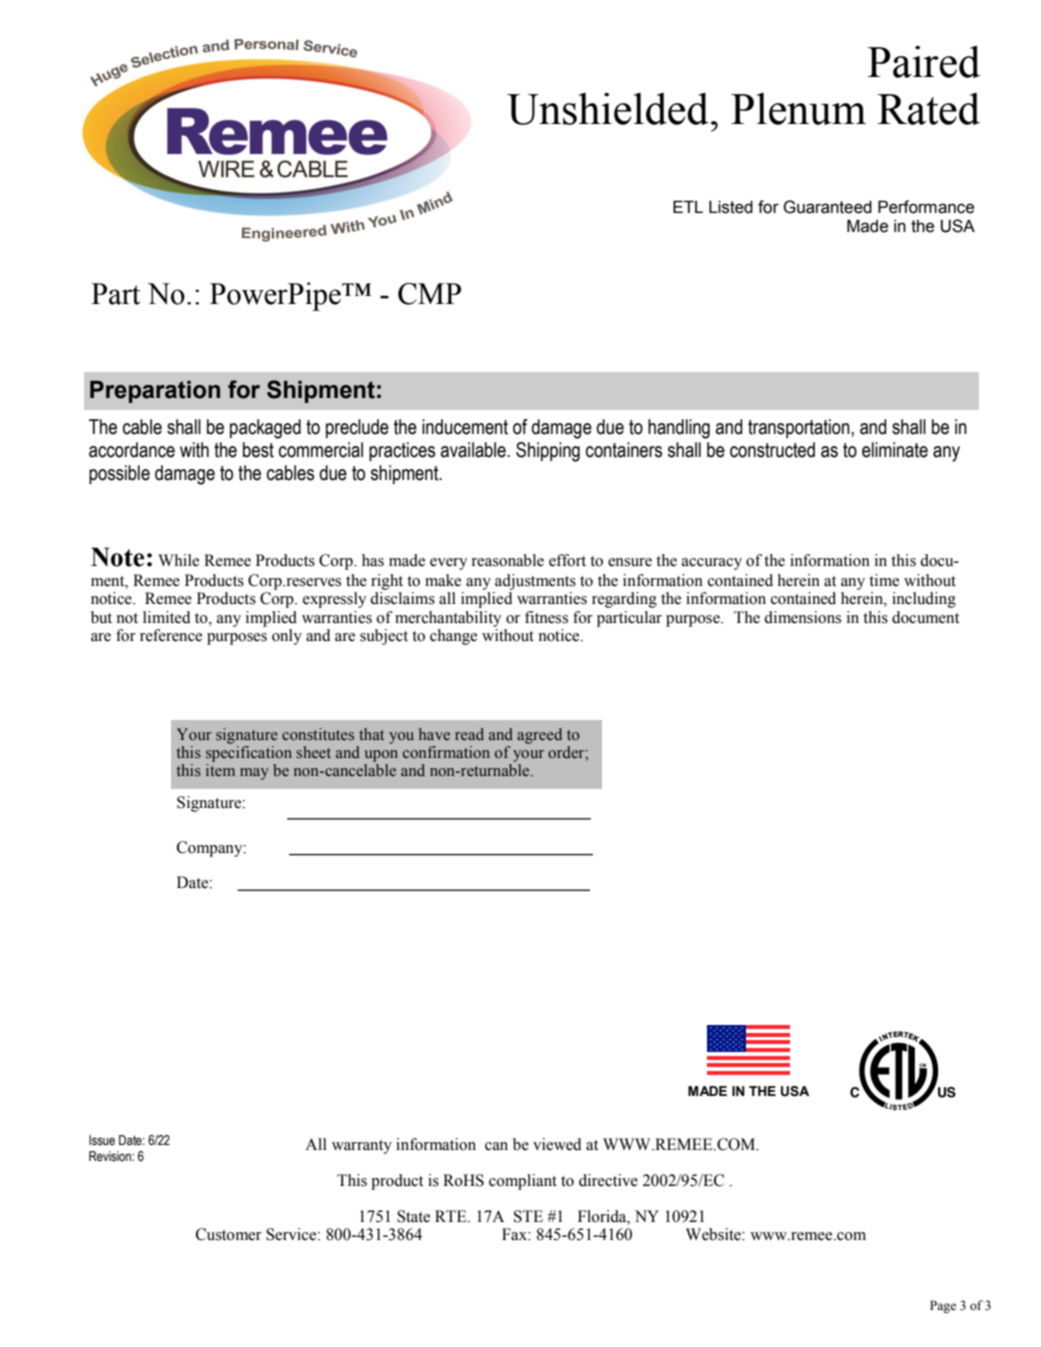  I want to click on dimensions, so click(802, 617).
